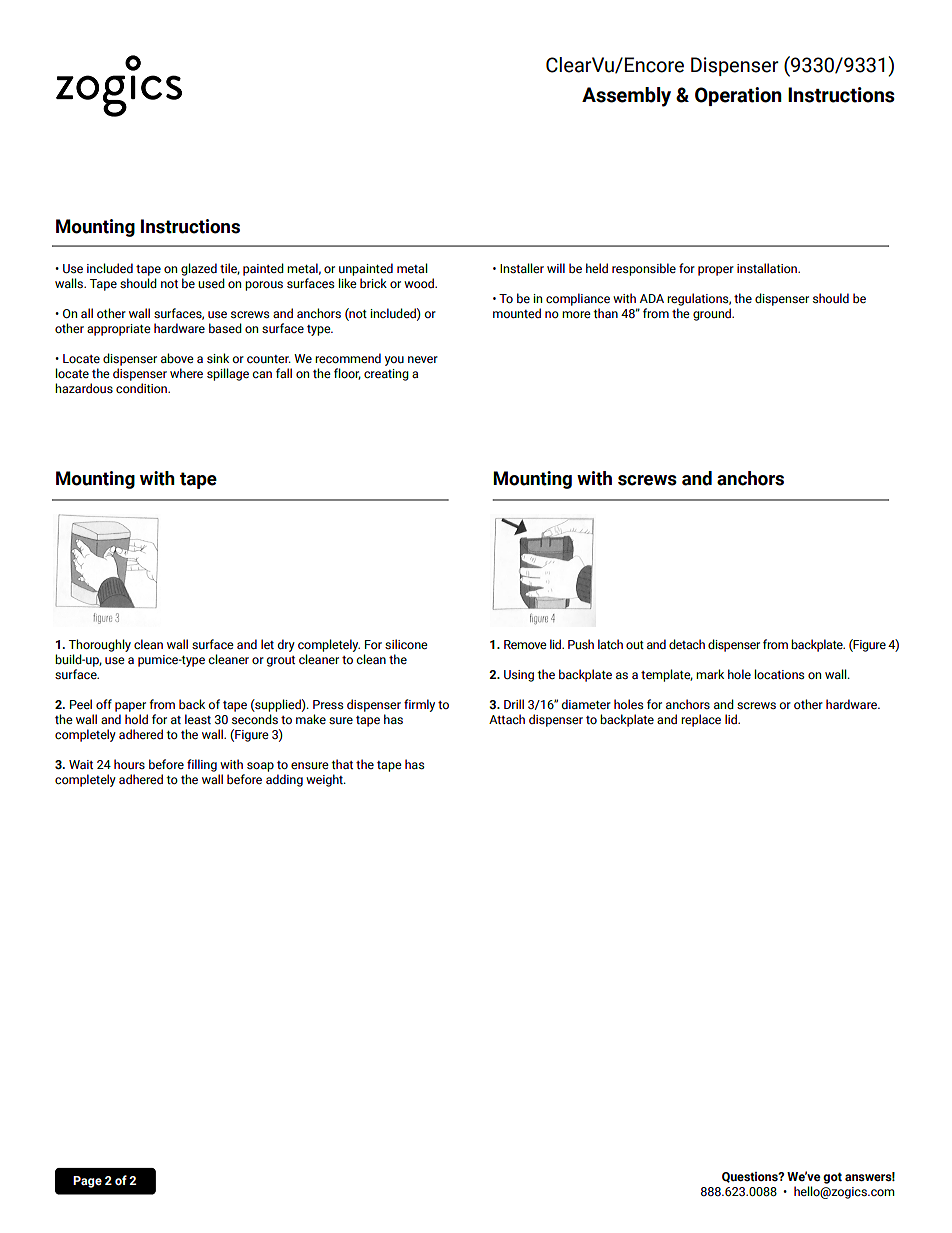 This screenshot has height=1233, width=952. I want to click on Page, so click(87, 1182).
